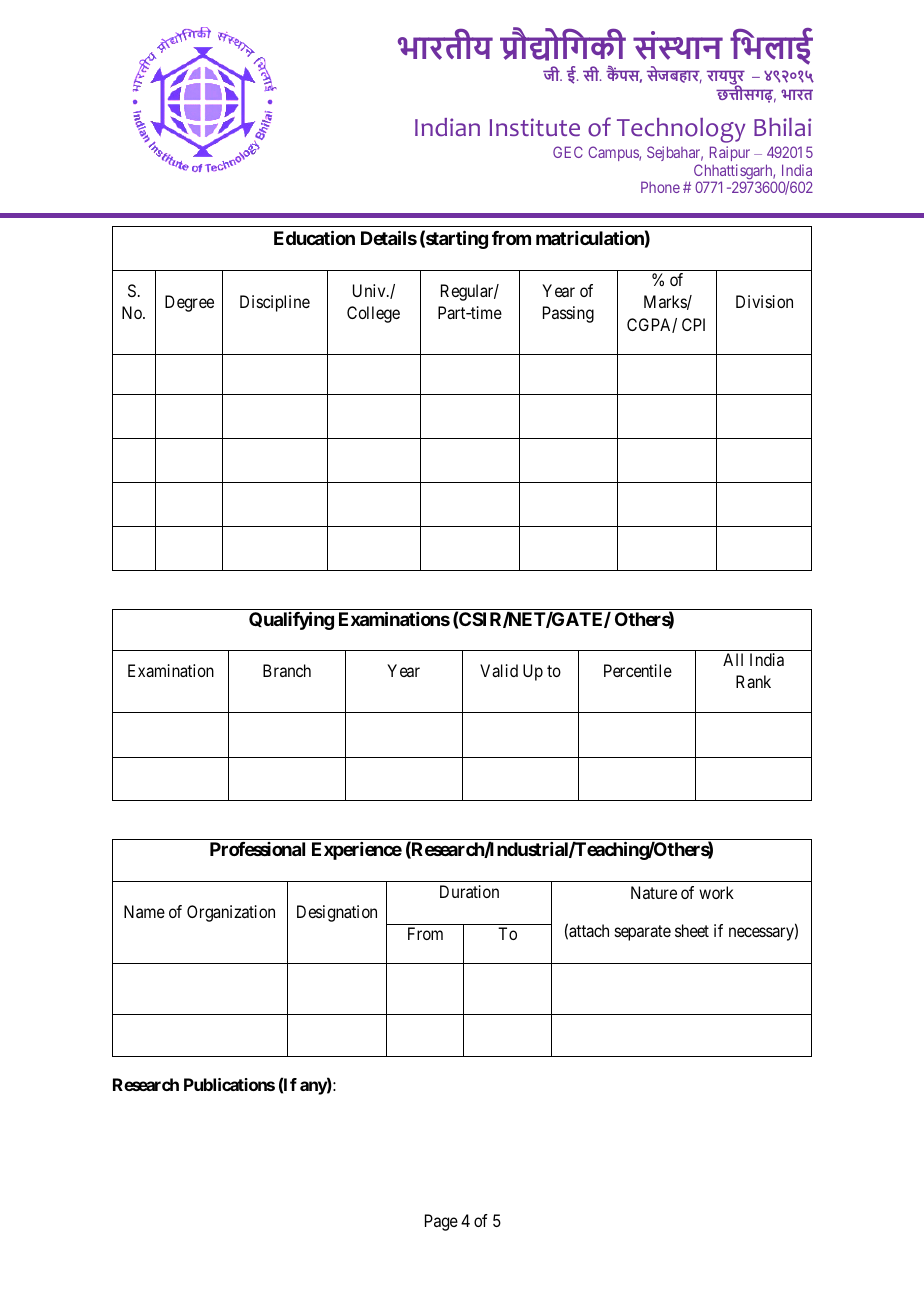  I want to click on Page, so click(441, 1222).
